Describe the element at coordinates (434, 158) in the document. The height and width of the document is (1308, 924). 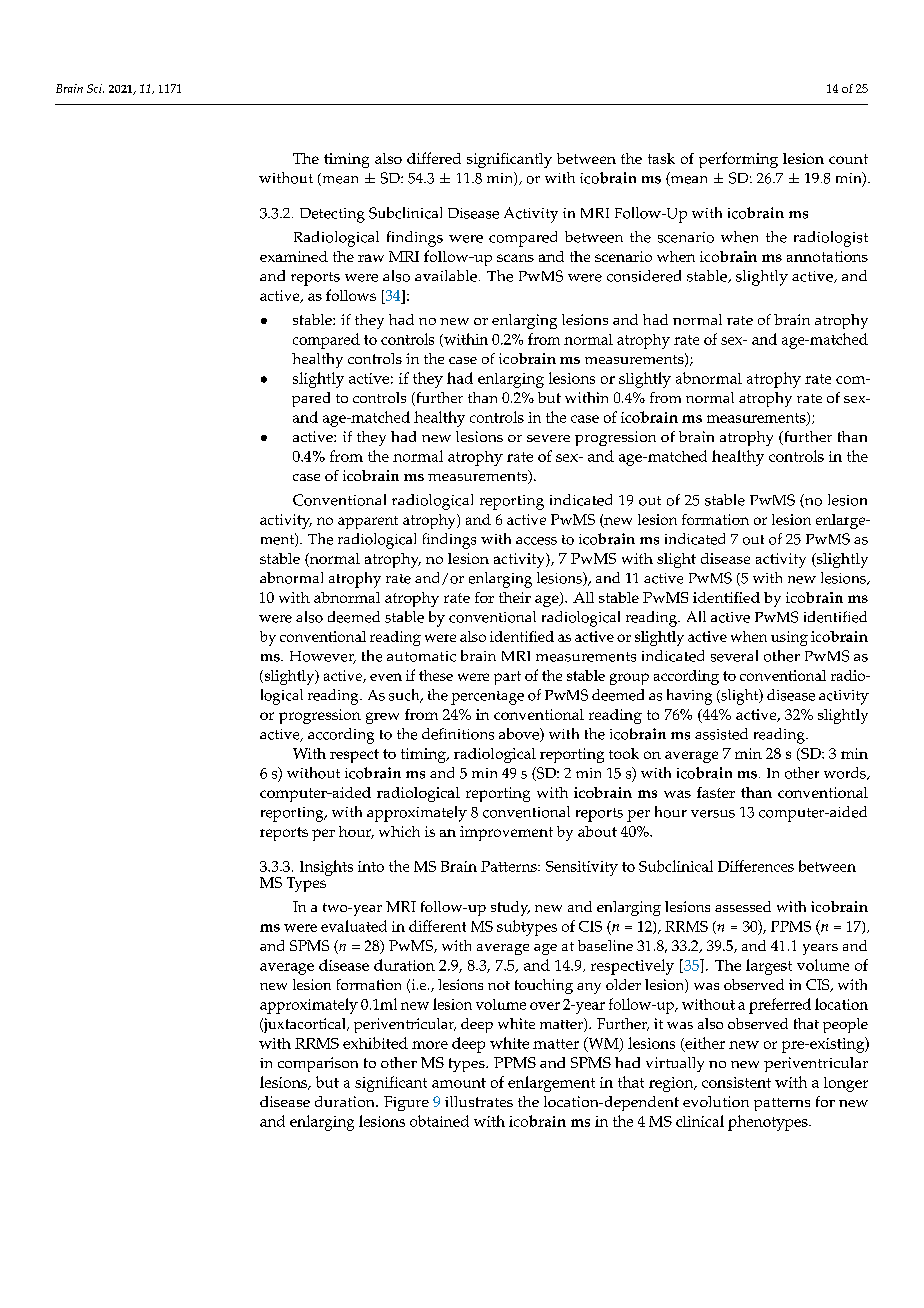
I see `differed` at that location.
